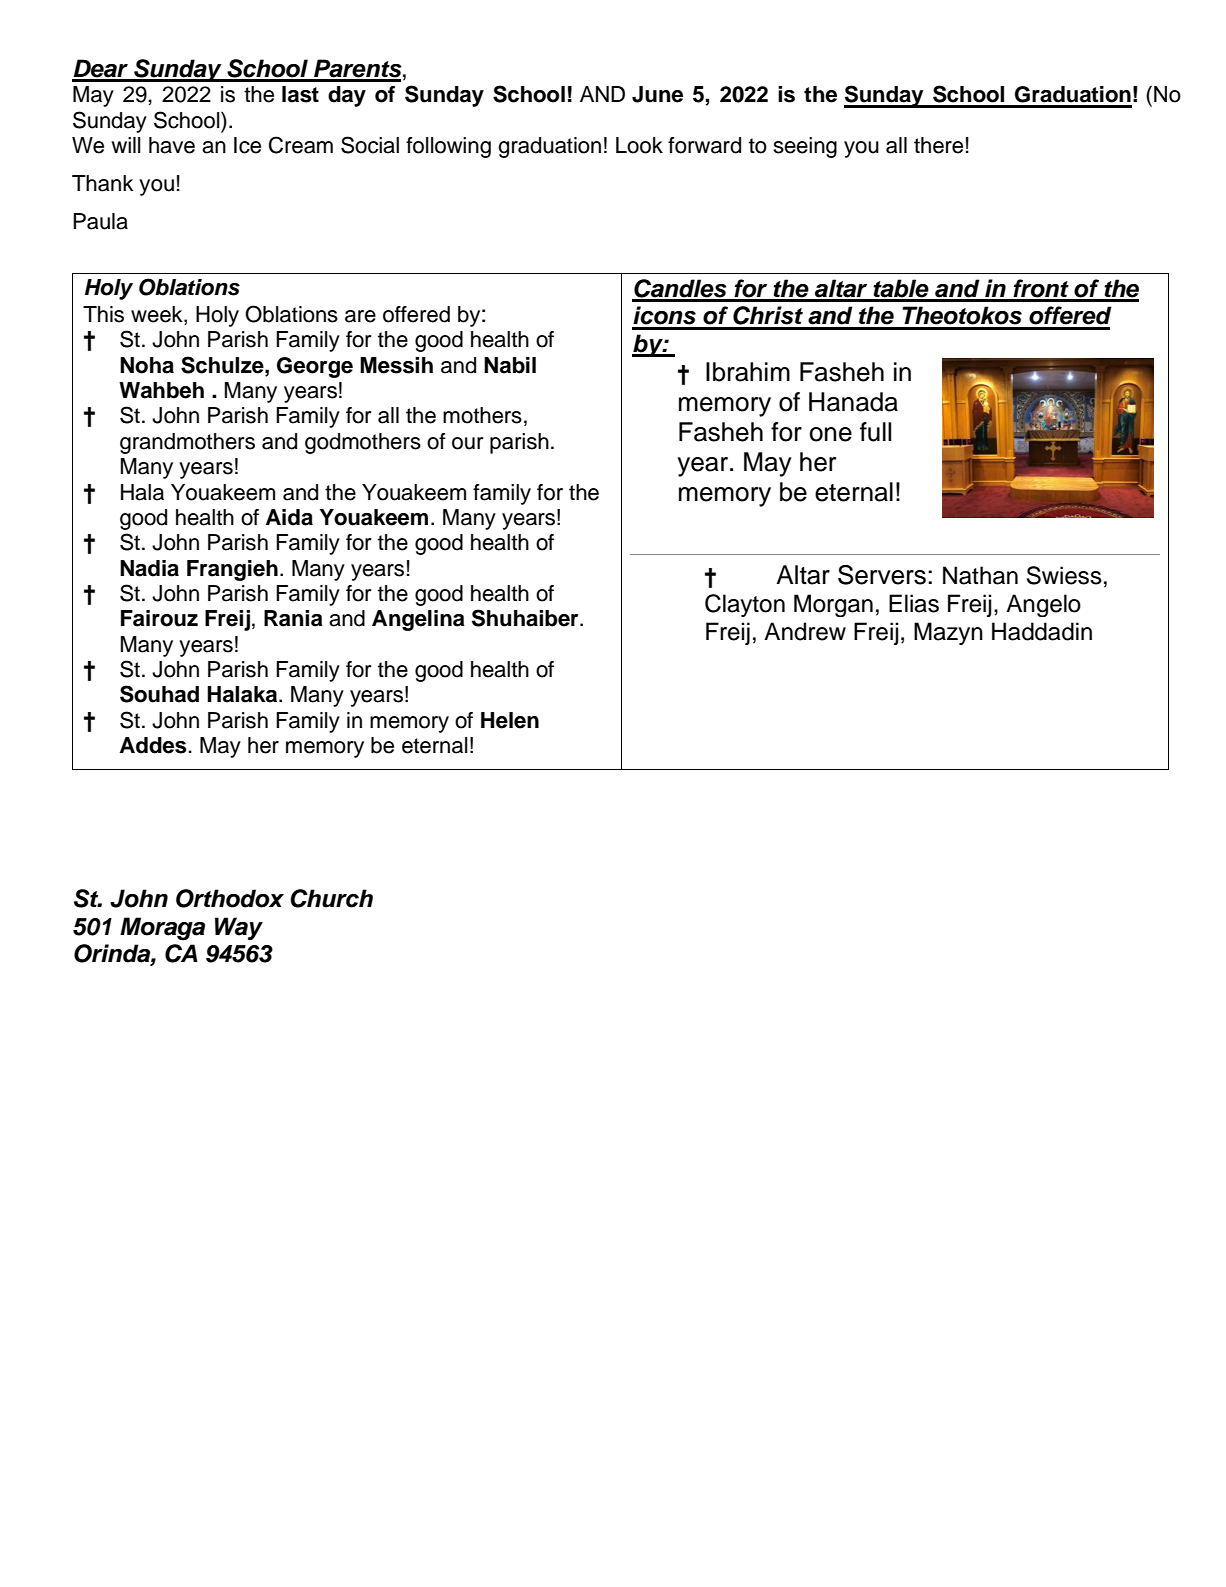 This screenshot has height=1587, width=1226. What do you see at coordinates (639, 145) in the screenshot?
I see `Look` at bounding box center [639, 145].
